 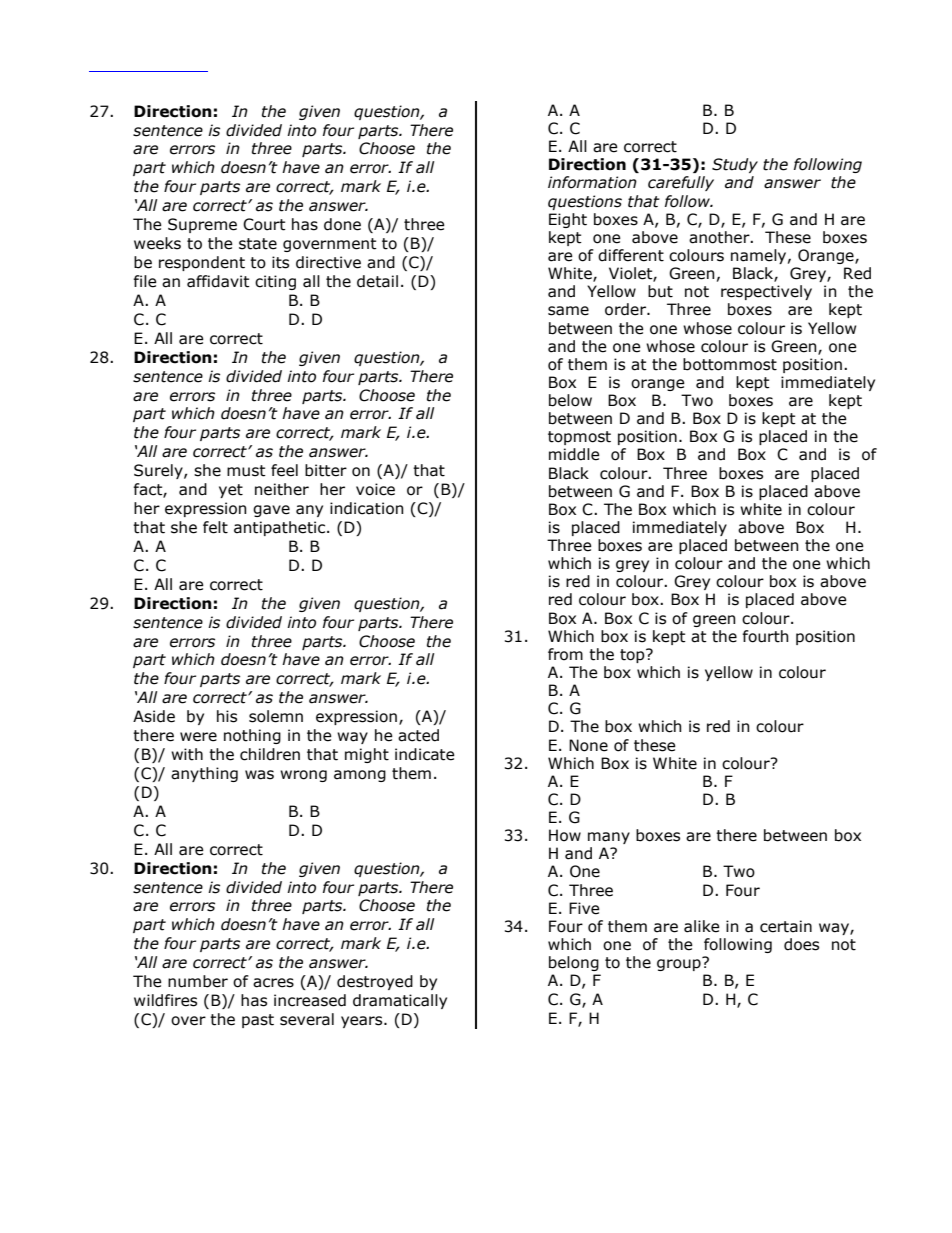 What do you see at coordinates (202, 225) in the screenshot?
I see `Supreme` at bounding box center [202, 225].
